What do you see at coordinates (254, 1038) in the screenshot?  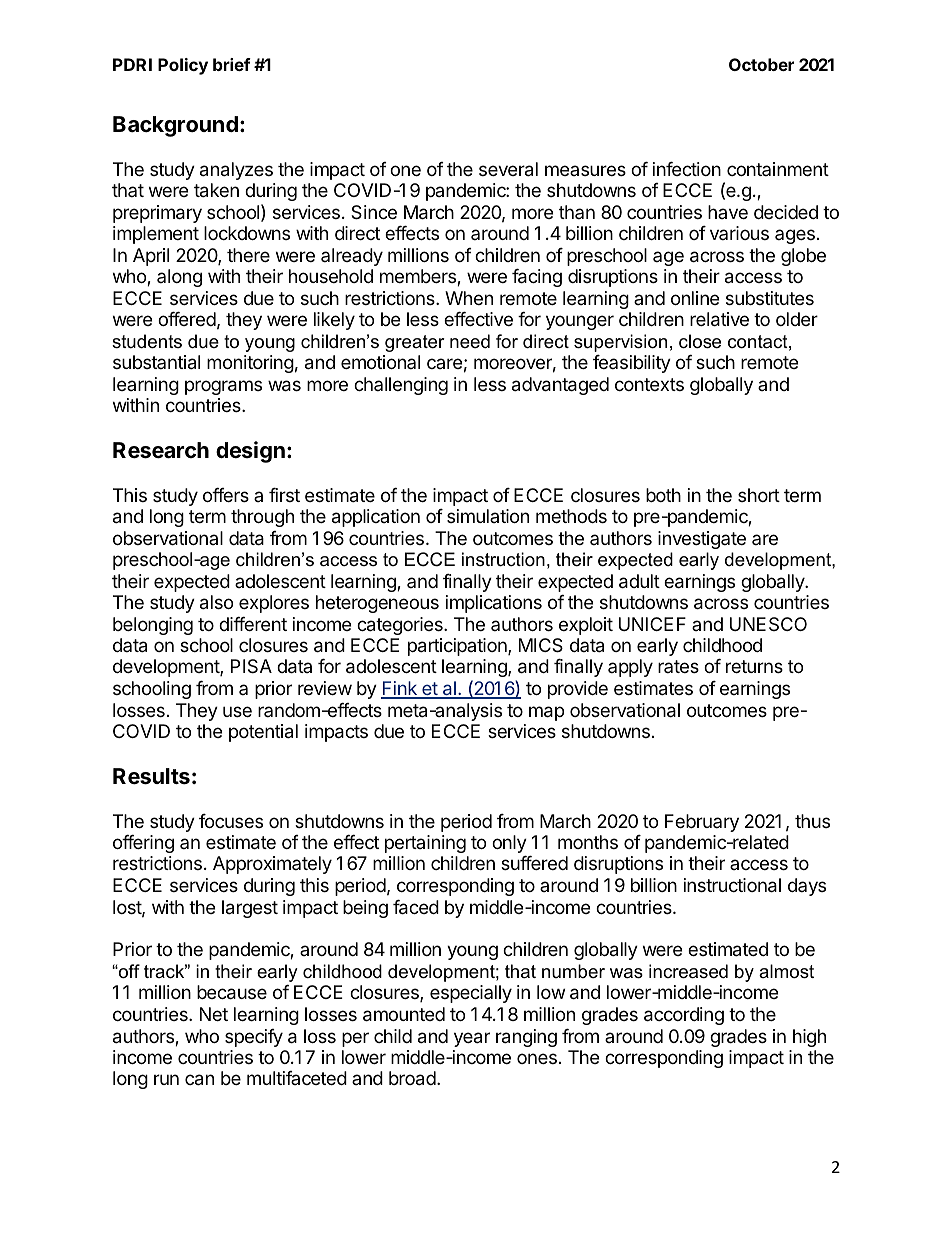 I see `specify` at bounding box center [254, 1038].
